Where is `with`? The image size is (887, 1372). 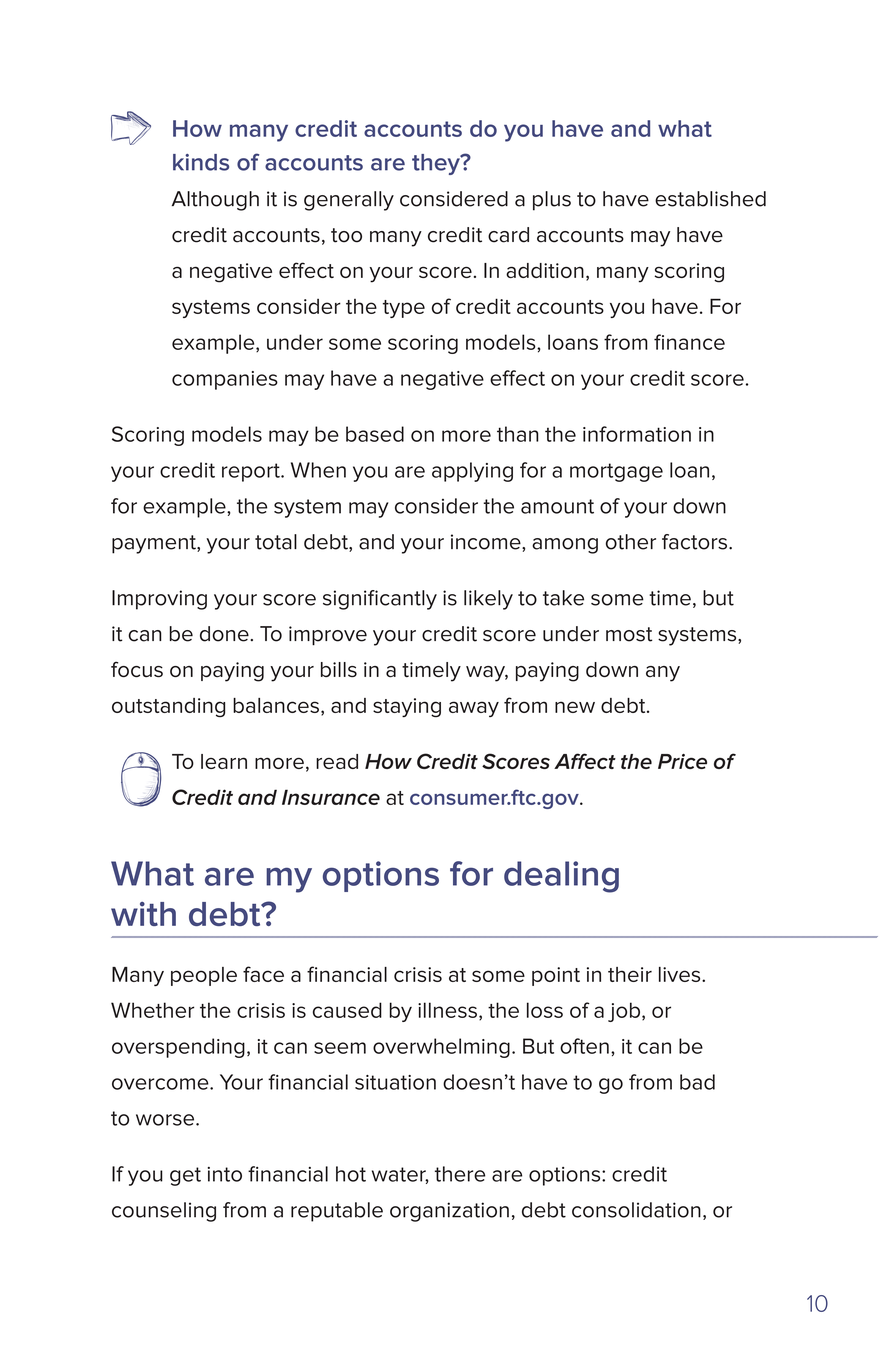 with is located at coordinates (143, 914).
